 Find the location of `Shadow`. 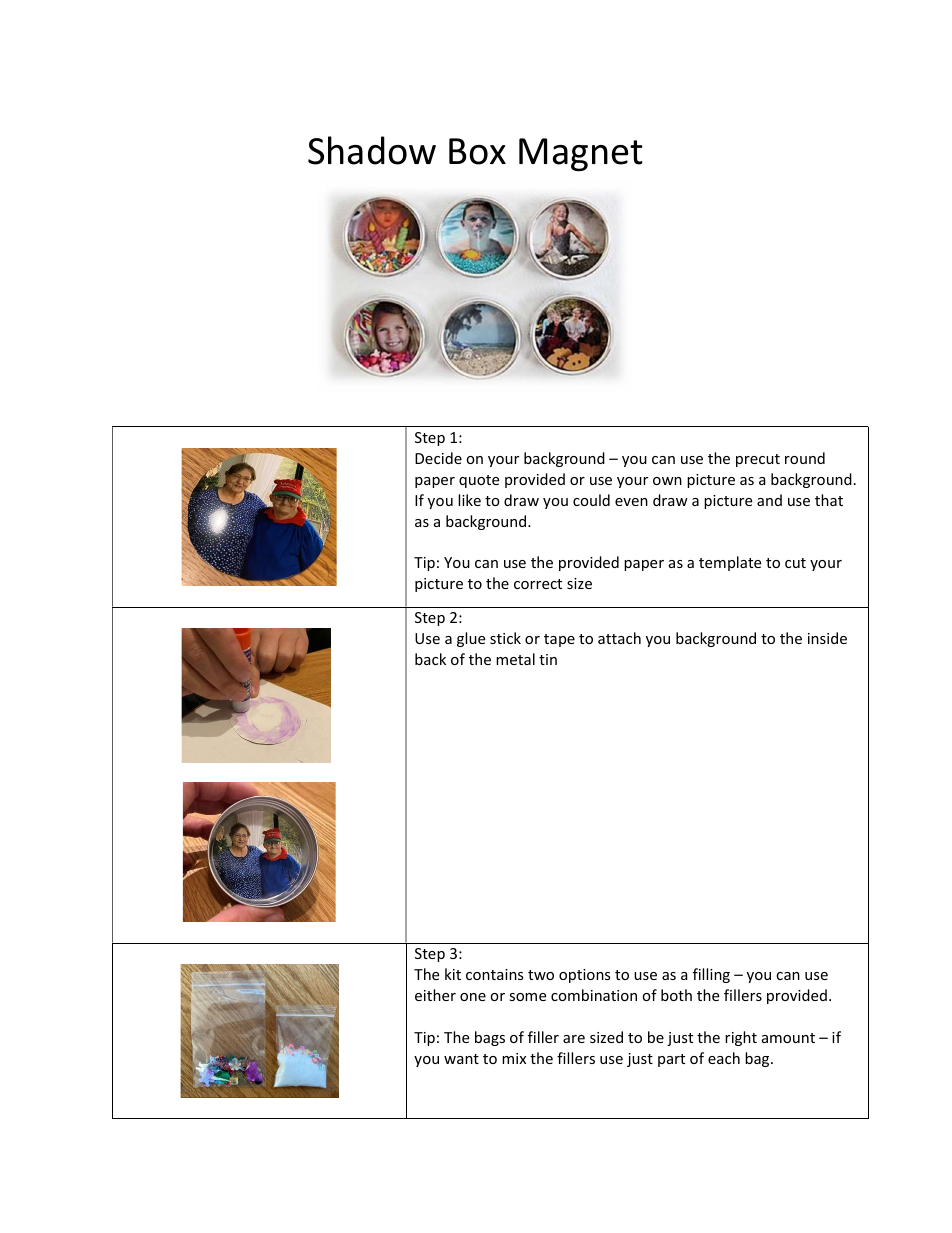

Shadow is located at coordinates (372, 150).
